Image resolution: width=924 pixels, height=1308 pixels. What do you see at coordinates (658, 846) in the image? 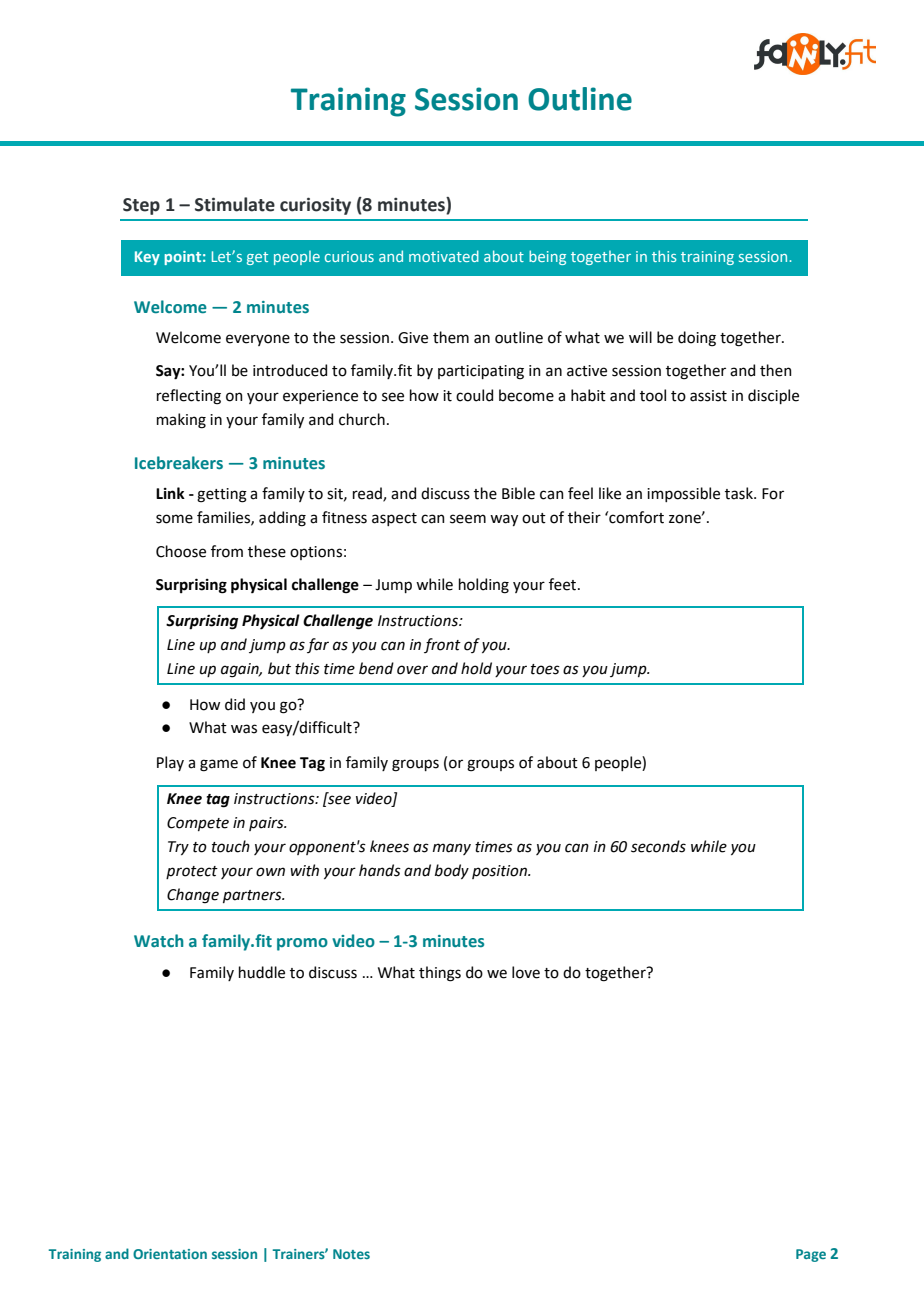
I see `seconds` at bounding box center [658, 846].
